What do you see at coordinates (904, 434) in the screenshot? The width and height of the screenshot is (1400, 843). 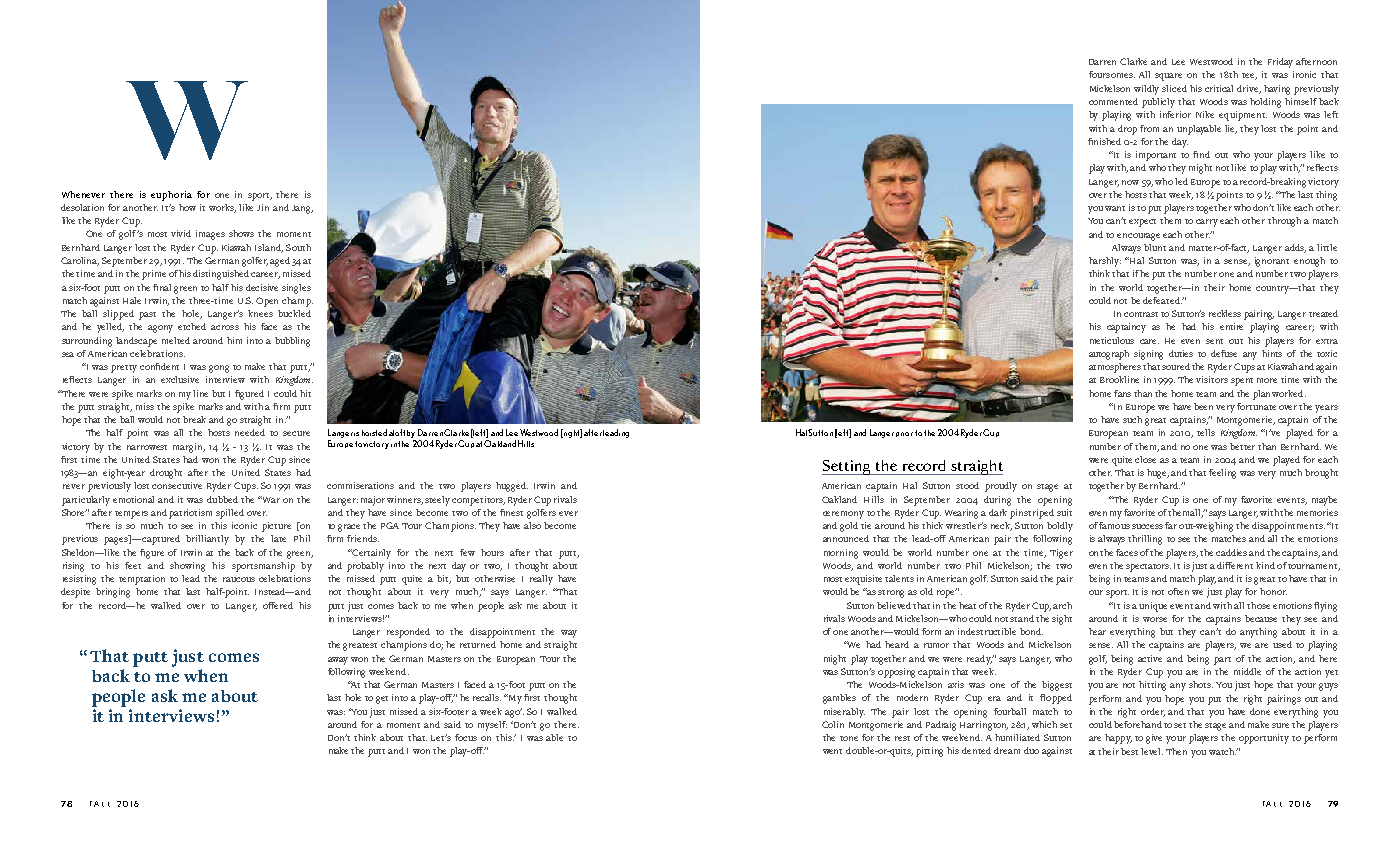 I see `prior` at bounding box center [904, 434].
